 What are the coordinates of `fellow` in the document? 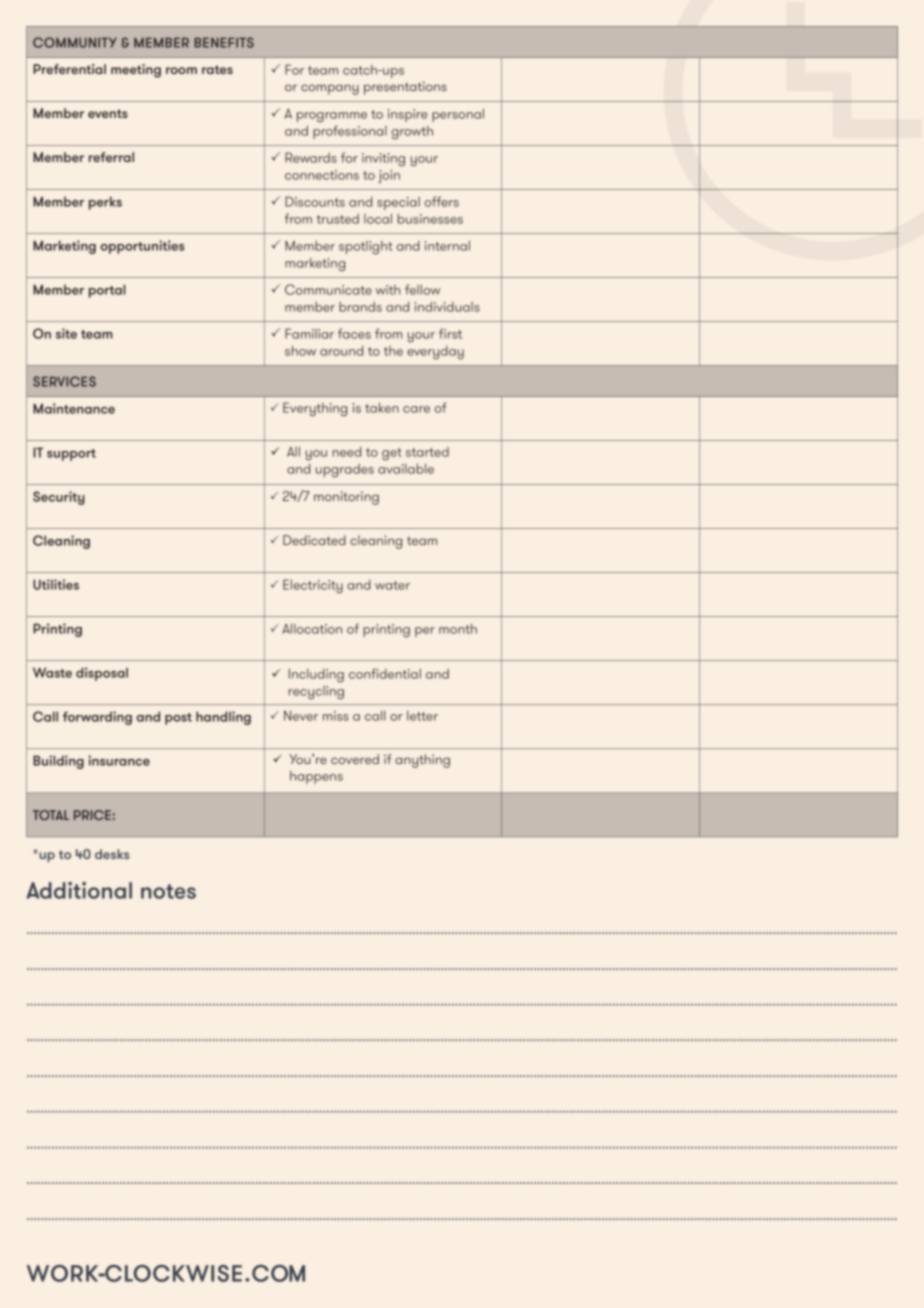 It's located at (422, 289).
